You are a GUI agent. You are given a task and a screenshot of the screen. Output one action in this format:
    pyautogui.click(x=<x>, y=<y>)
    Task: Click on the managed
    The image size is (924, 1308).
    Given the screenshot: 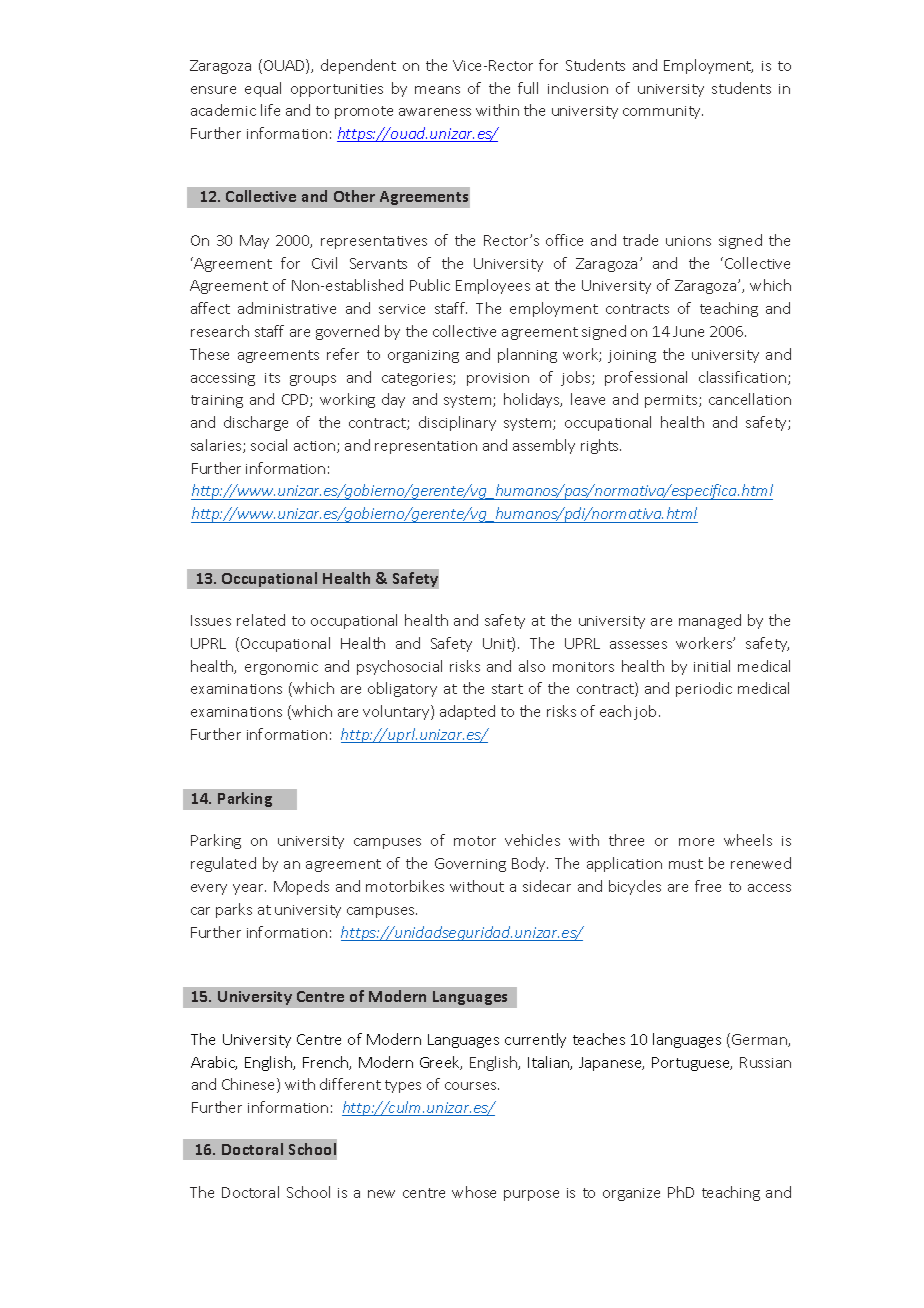 What is the action you would take?
    pyautogui.click(x=710, y=621)
